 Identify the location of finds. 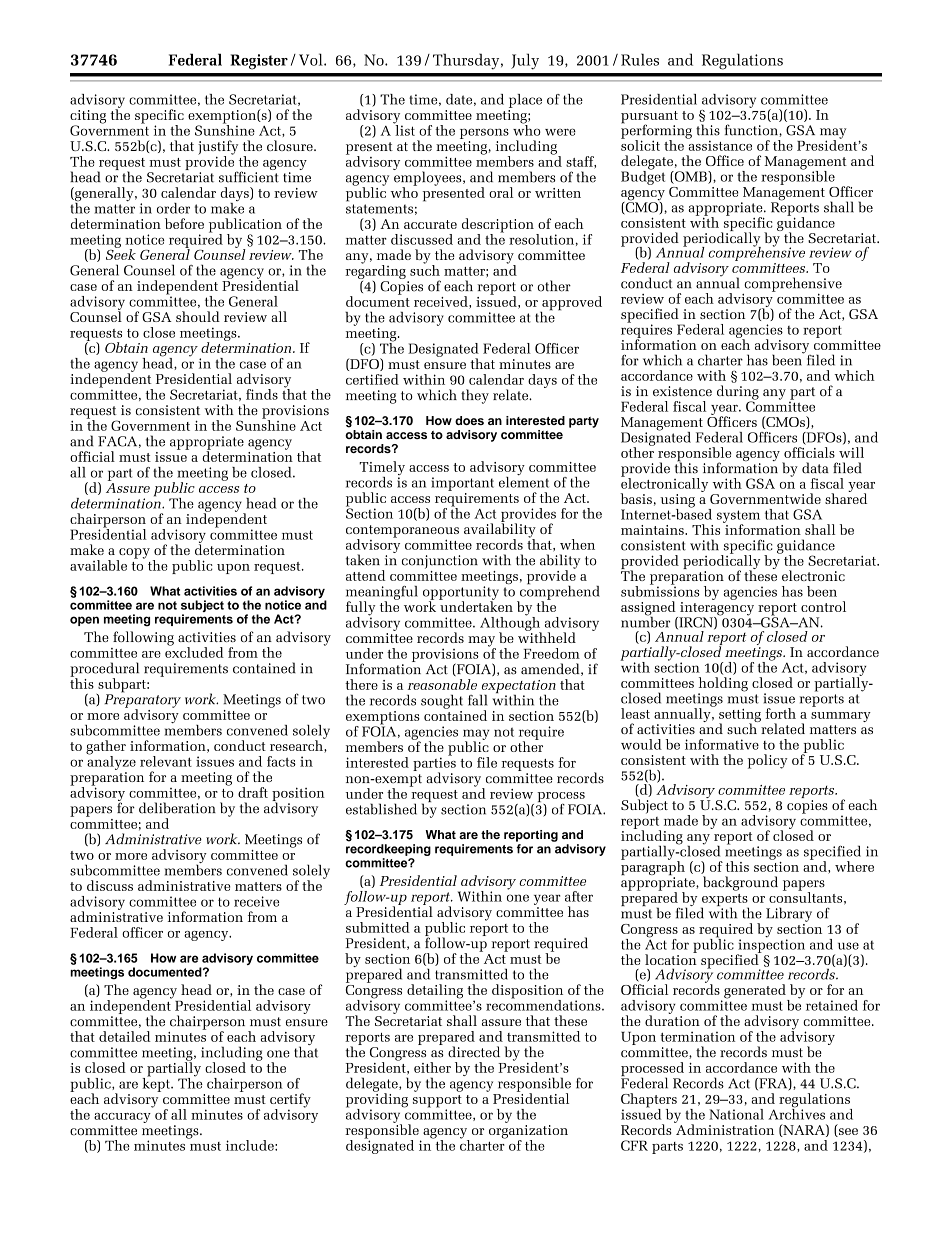
(262, 394).
